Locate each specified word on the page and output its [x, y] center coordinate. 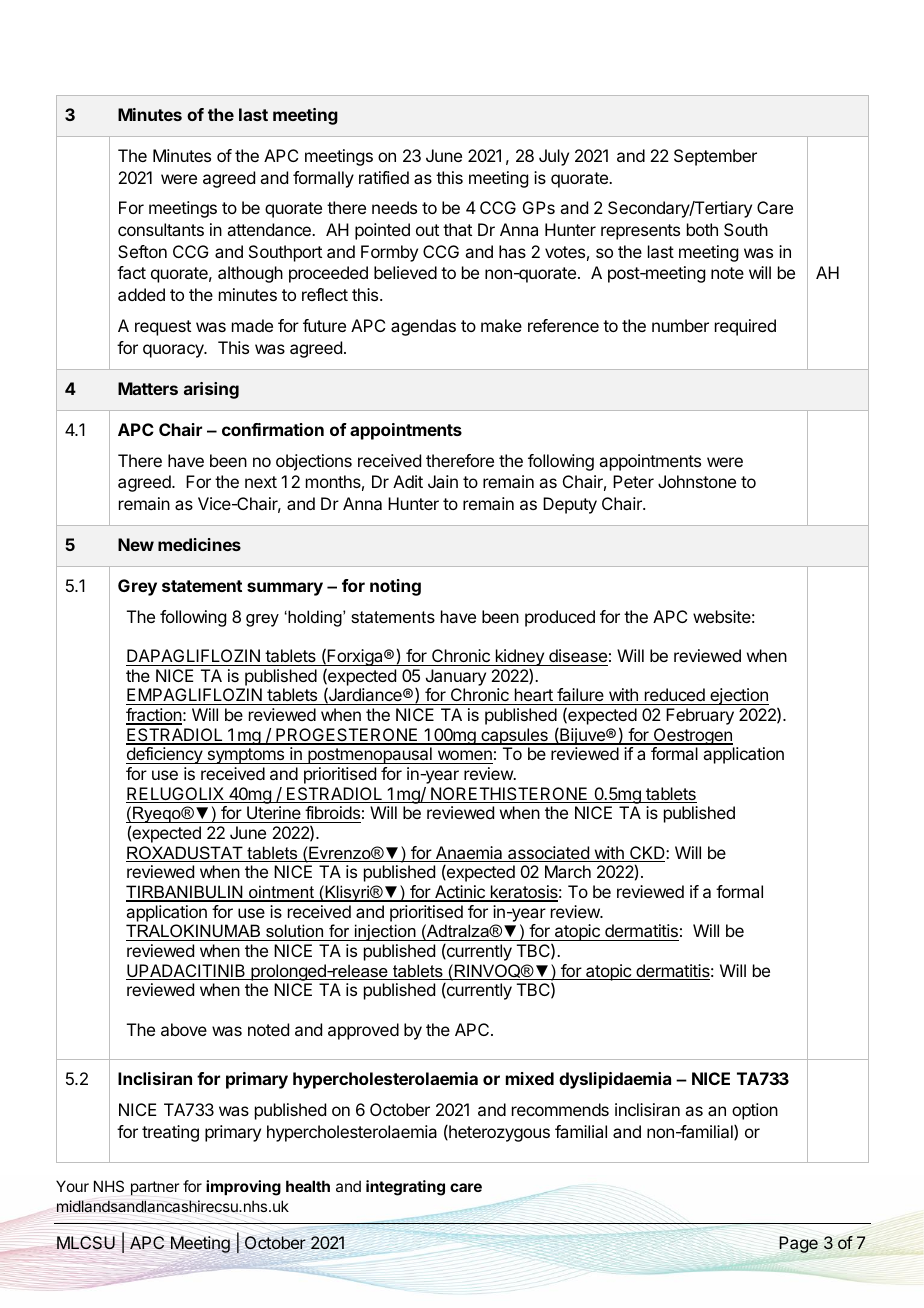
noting [395, 587]
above [184, 1029]
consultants [161, 229]
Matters [148, 388]
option [755, 1111]
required [745, 327]
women [464, 757]
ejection [738, 696]
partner [155, 1188]
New [136, 544]
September [715, 157]
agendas [423, 327]
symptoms [246, 756]
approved [363, 1031]
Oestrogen [692, 738]
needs [394, 207]
